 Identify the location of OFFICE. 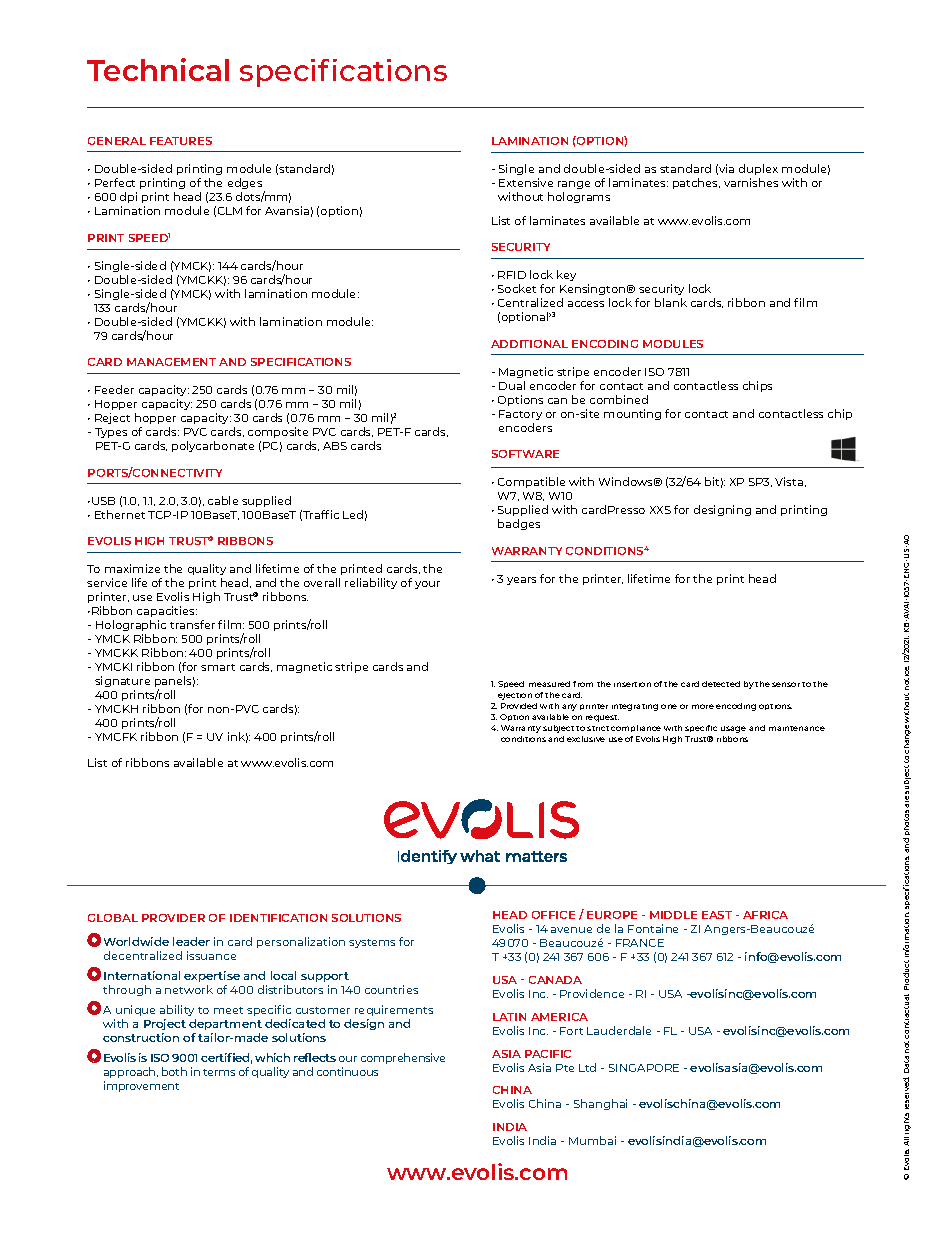
(553, 915).
